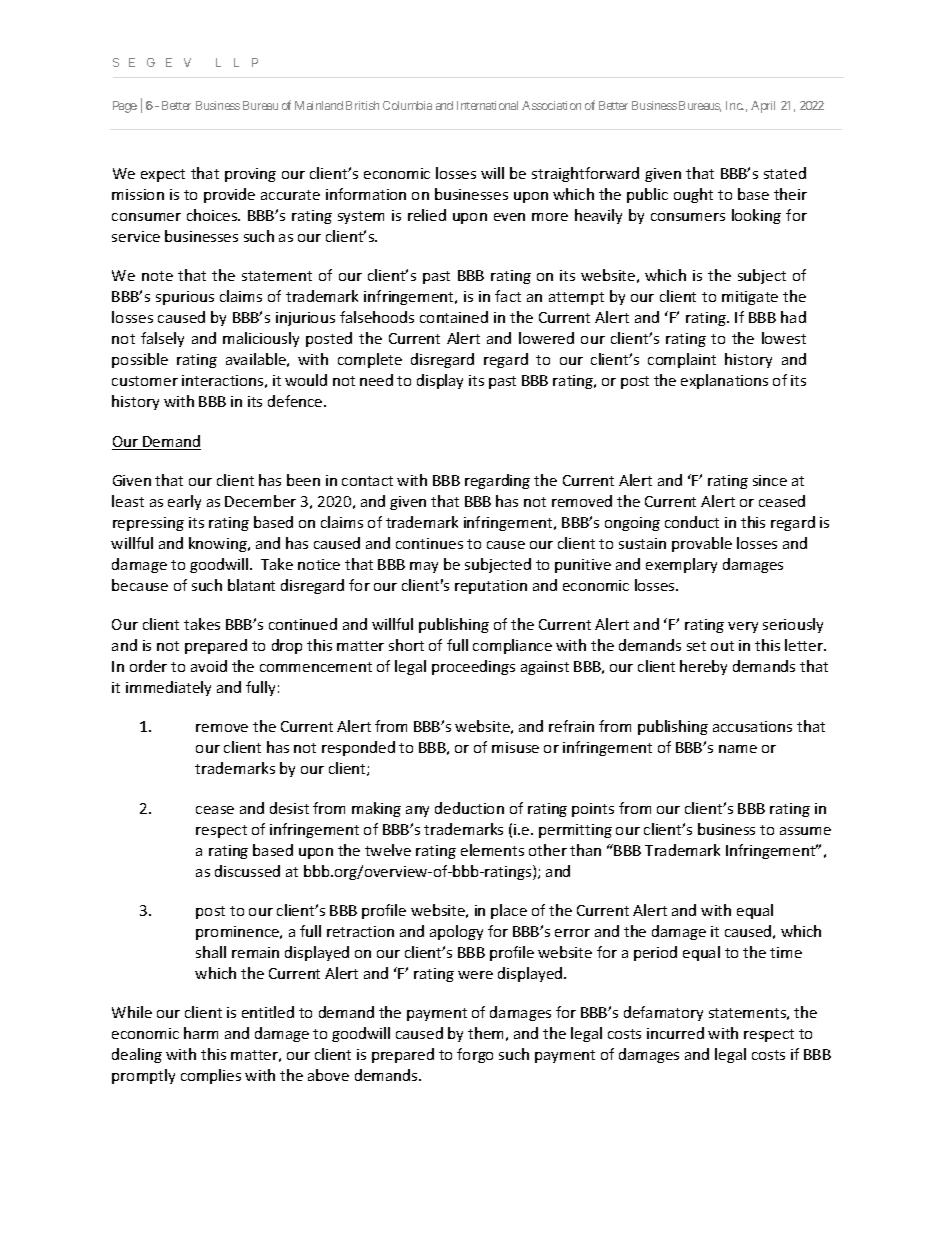 The image size is (952, 1233). Describe the element at coordinates (201, 1033) in the screenshot. I see `harm` at that location.
